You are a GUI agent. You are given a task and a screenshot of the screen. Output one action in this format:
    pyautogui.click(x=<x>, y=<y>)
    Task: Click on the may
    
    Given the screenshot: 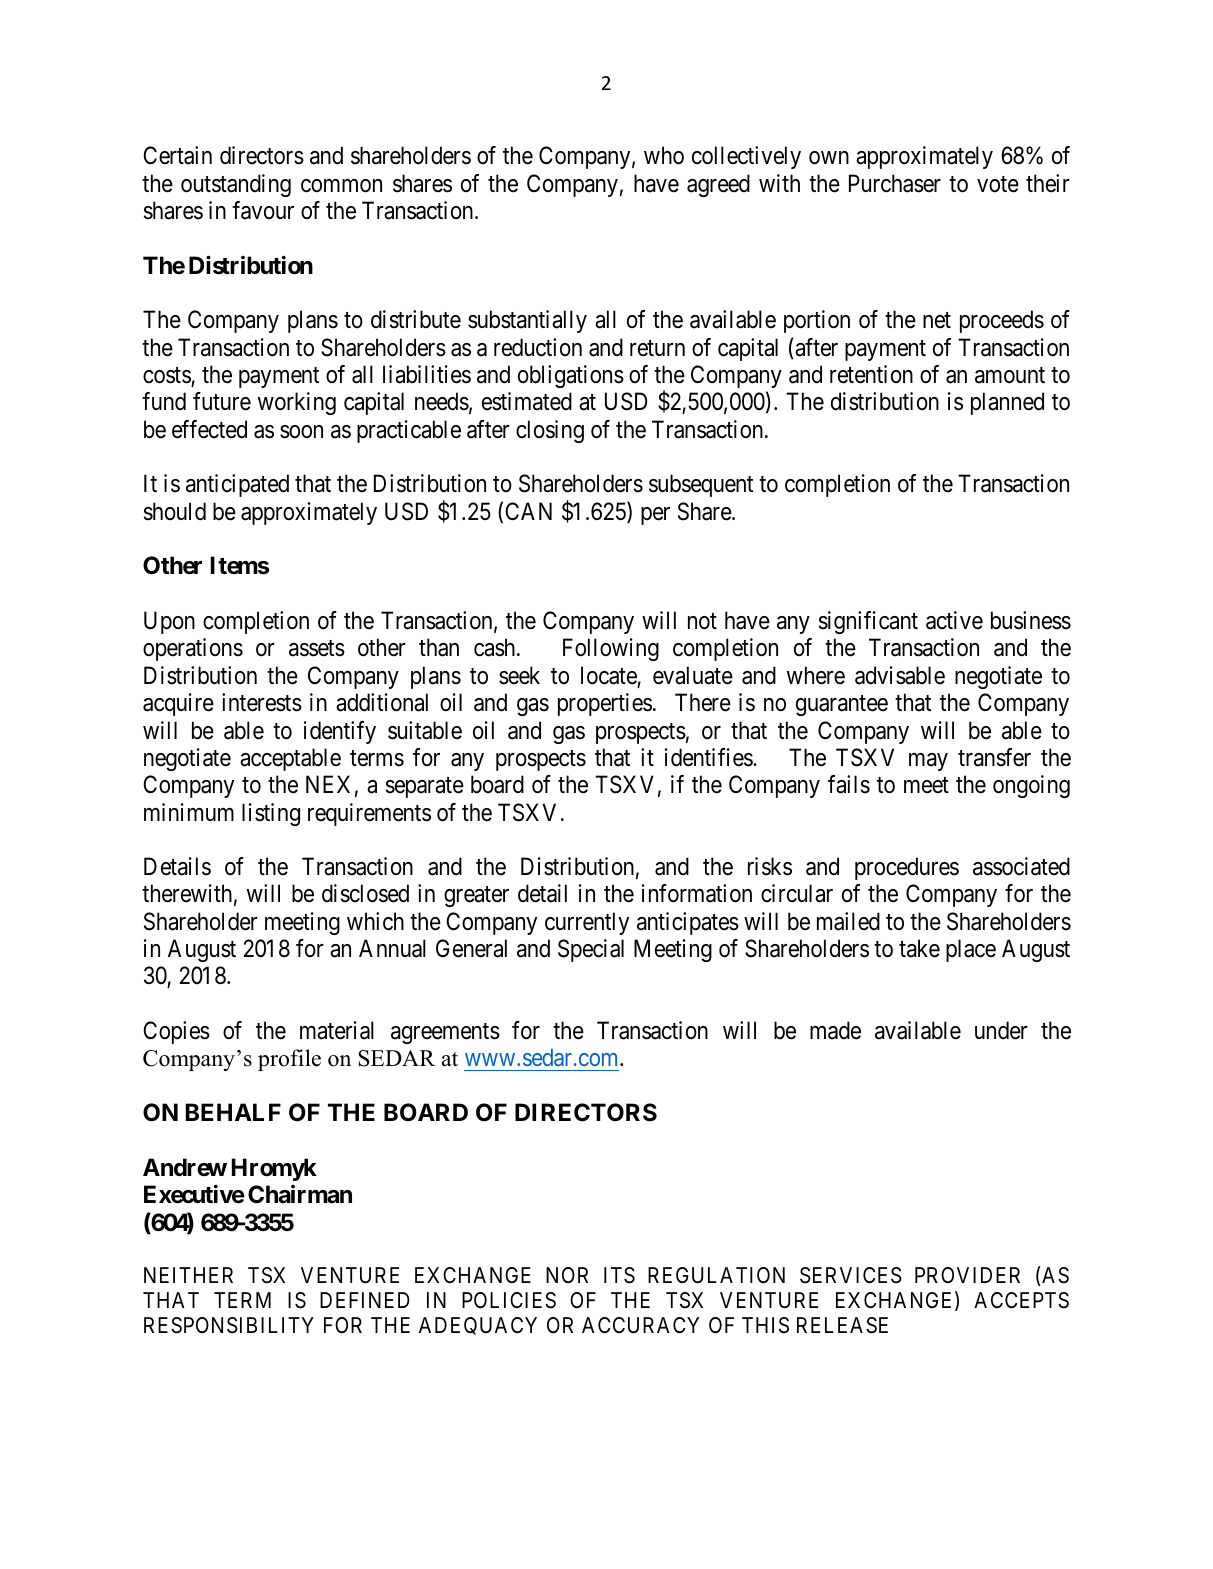 What is the action you would take?
    pyautogui.click(x=928, y=762)
